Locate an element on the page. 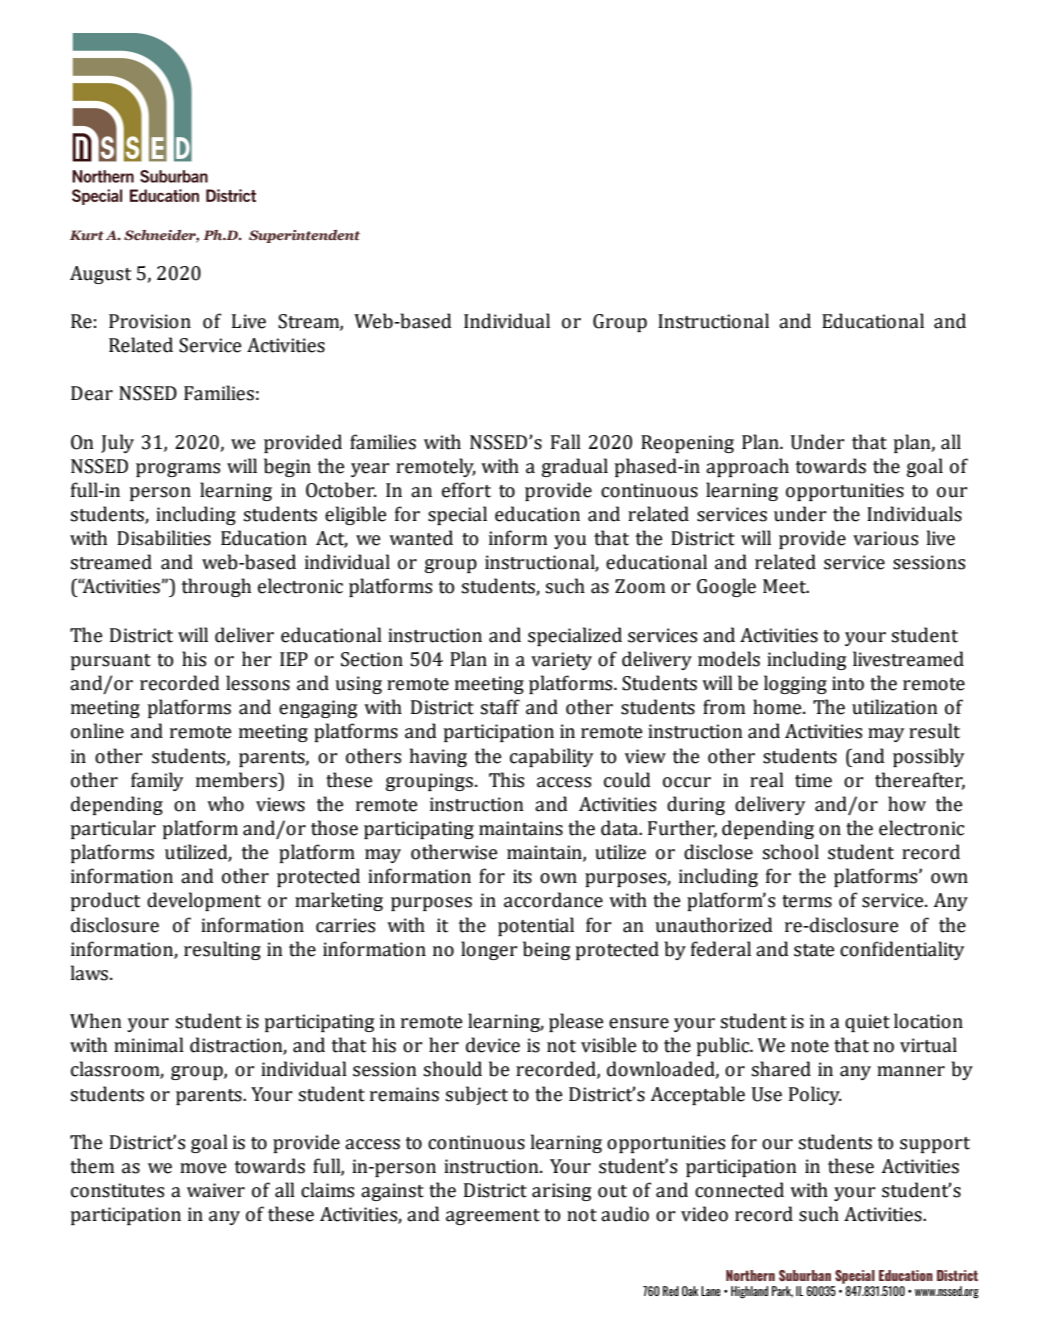  Reopening is located at coordinates (687, 444).
